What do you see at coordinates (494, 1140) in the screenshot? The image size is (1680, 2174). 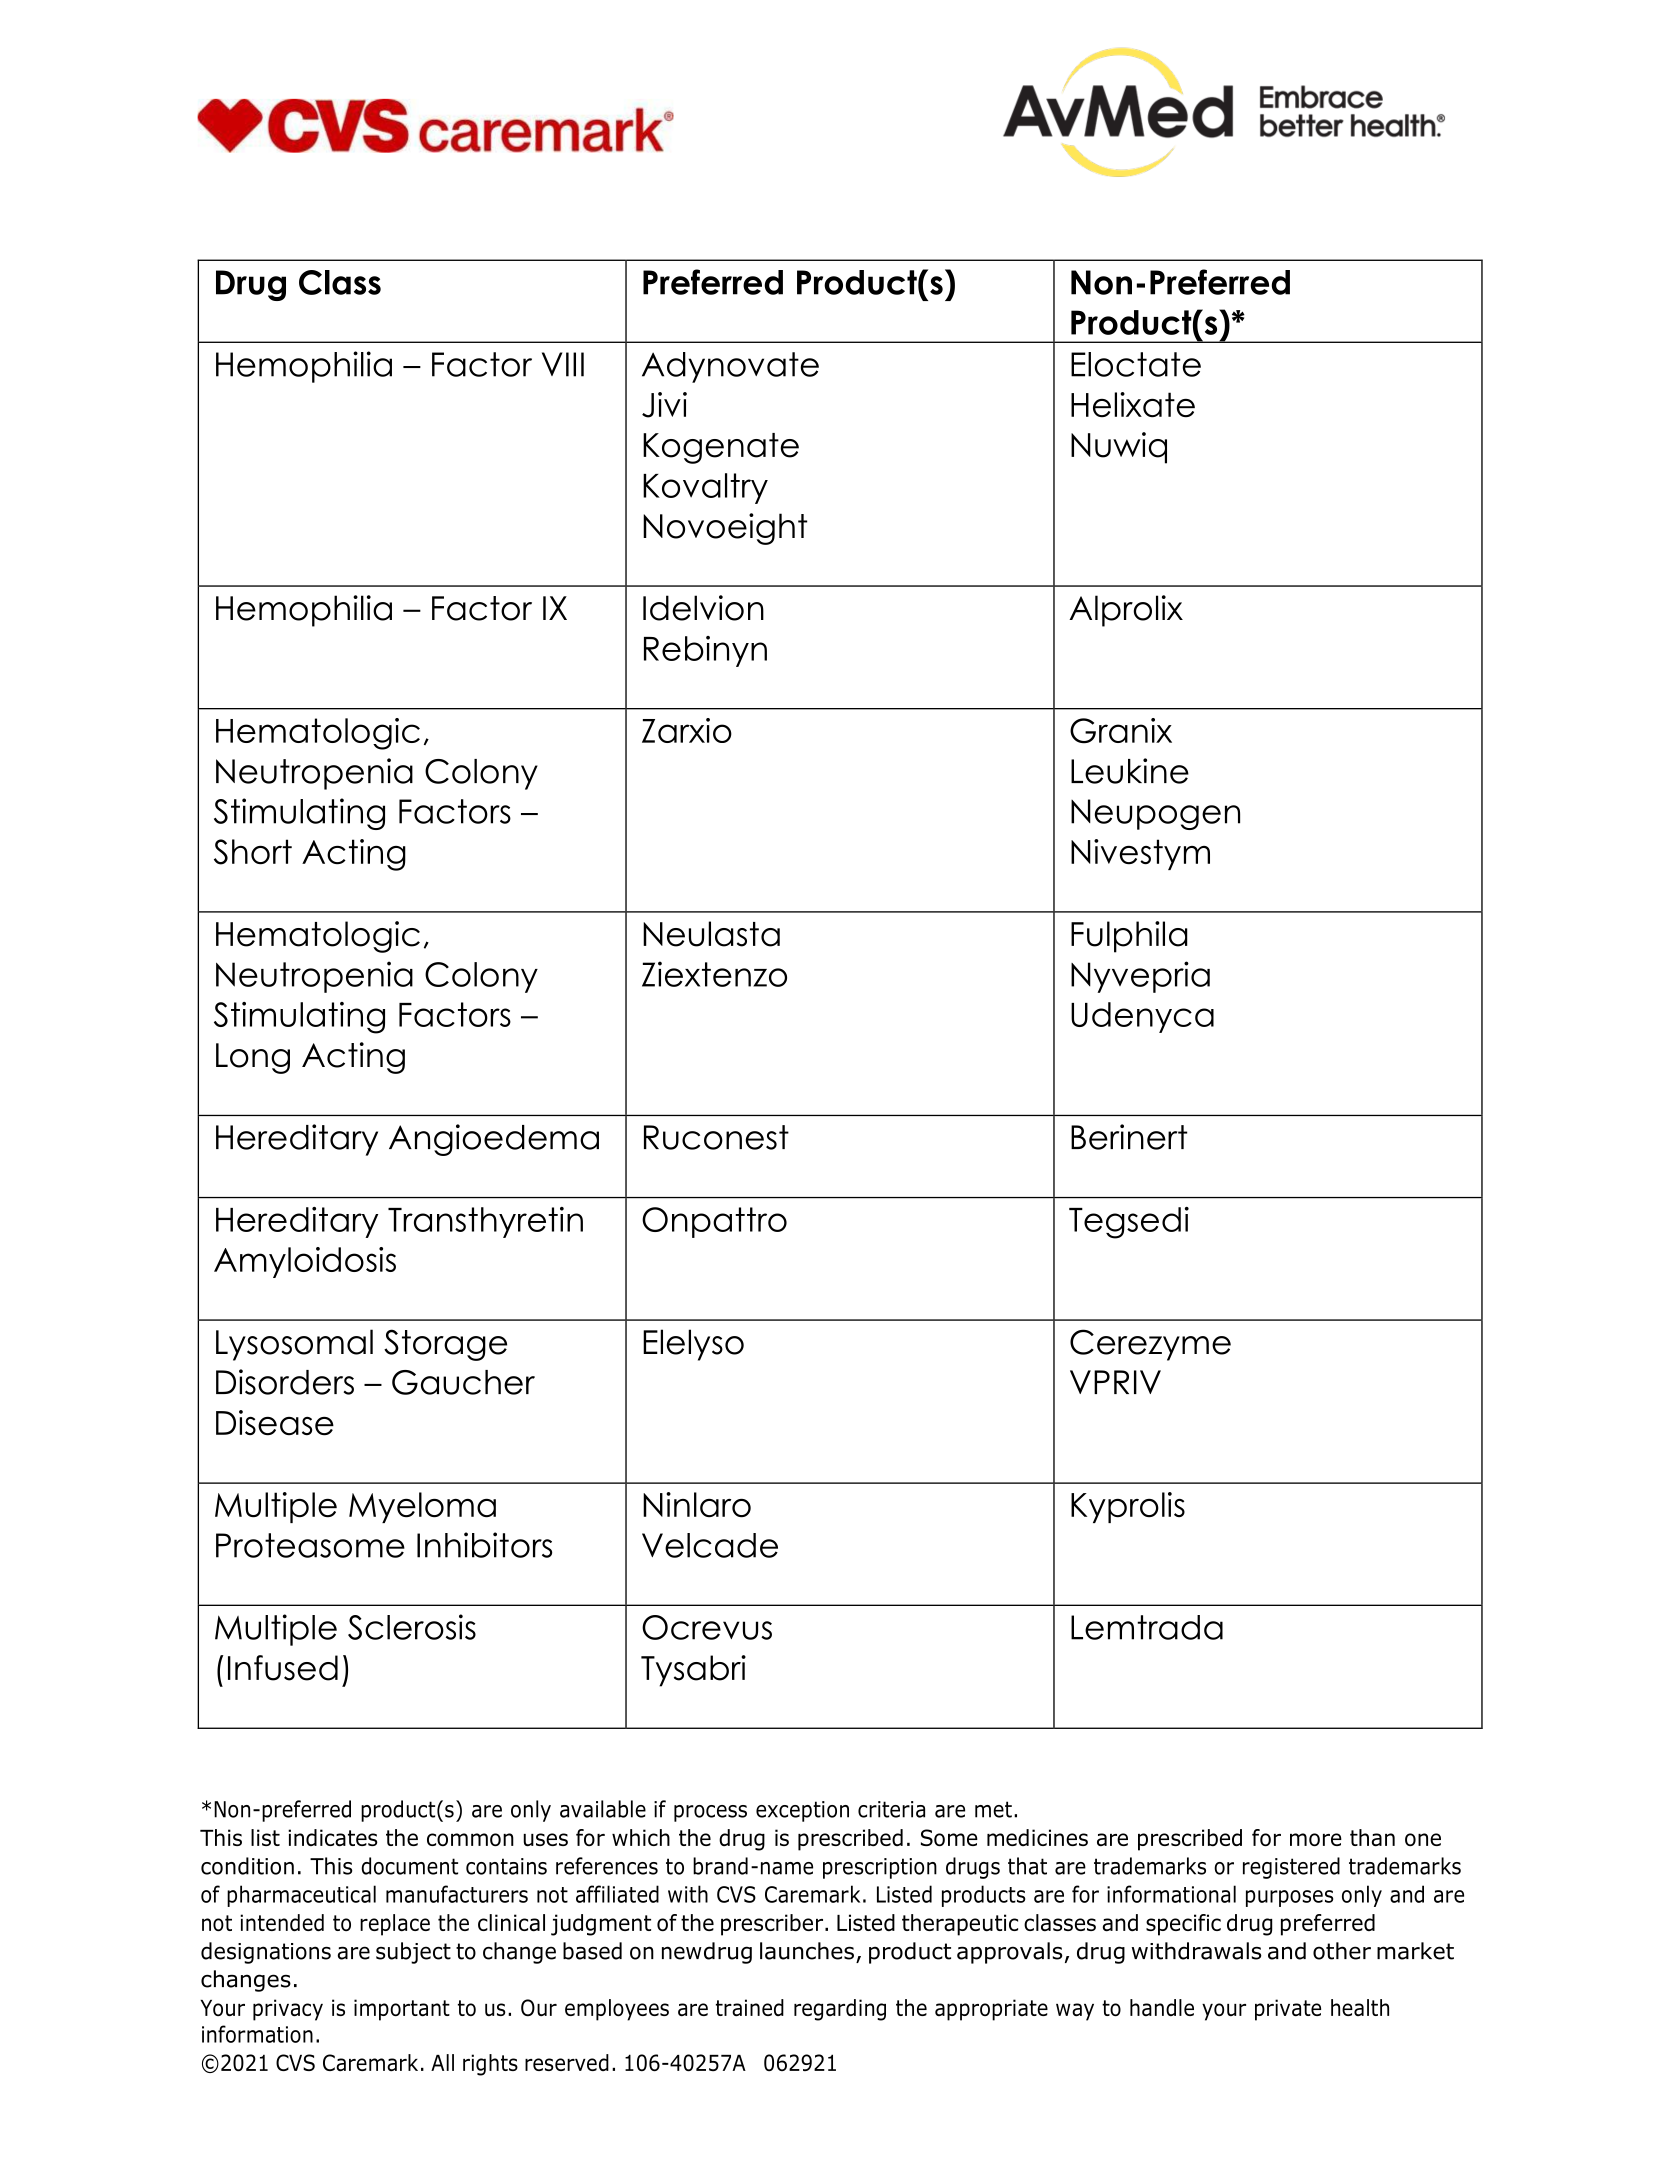 I see `Angioedema` at bounding box center [494, 1140].
